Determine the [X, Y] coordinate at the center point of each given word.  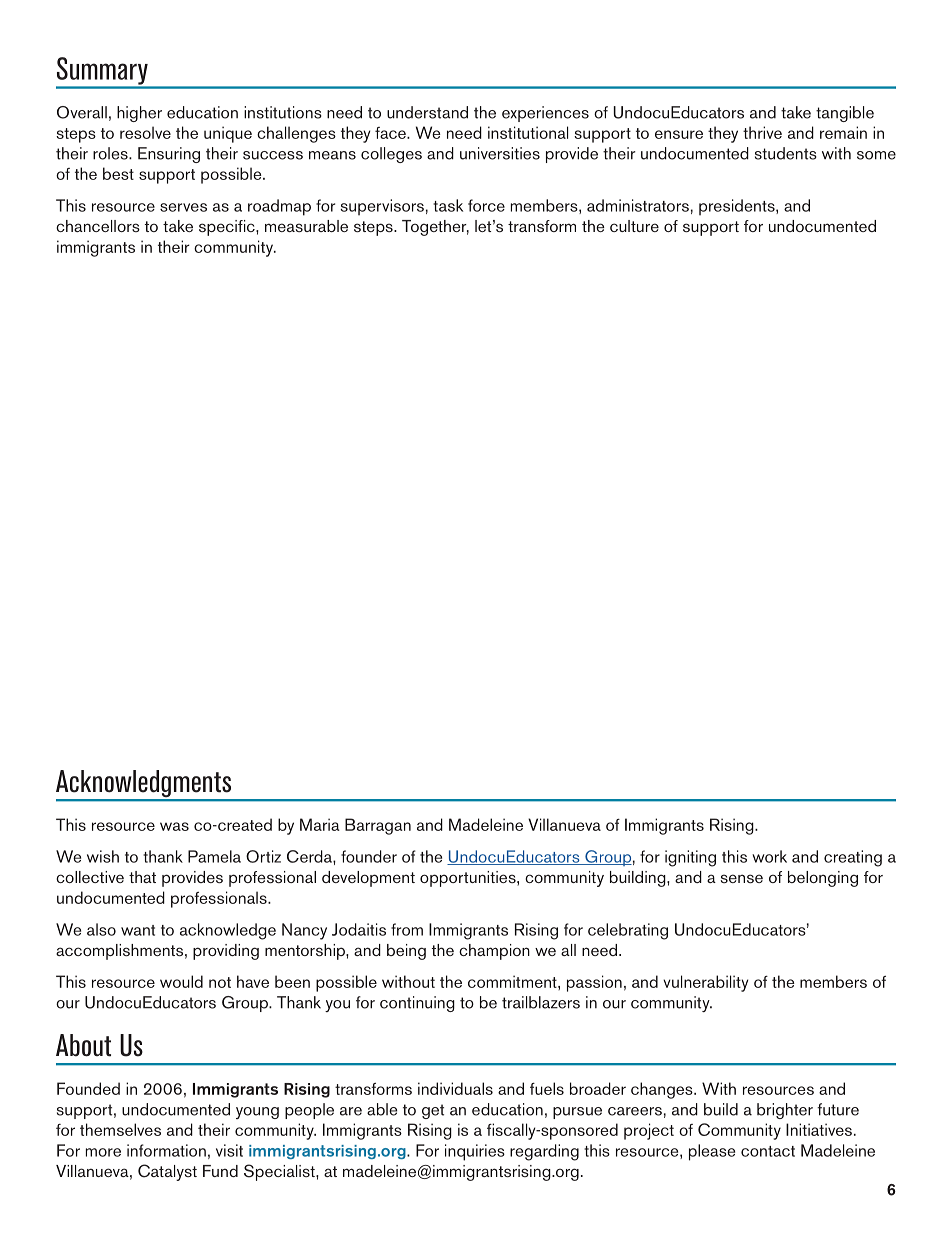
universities [500, 153]
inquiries [475, 1152]
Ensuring [169, 155]
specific [228, 228]
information [166, 1150]
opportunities [469, 879]
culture [634, 226]
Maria [320, 824]
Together [435, 228]
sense [742, 878]
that [142, 877]
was [174, 826]
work [769, 856]
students [786, 153]
